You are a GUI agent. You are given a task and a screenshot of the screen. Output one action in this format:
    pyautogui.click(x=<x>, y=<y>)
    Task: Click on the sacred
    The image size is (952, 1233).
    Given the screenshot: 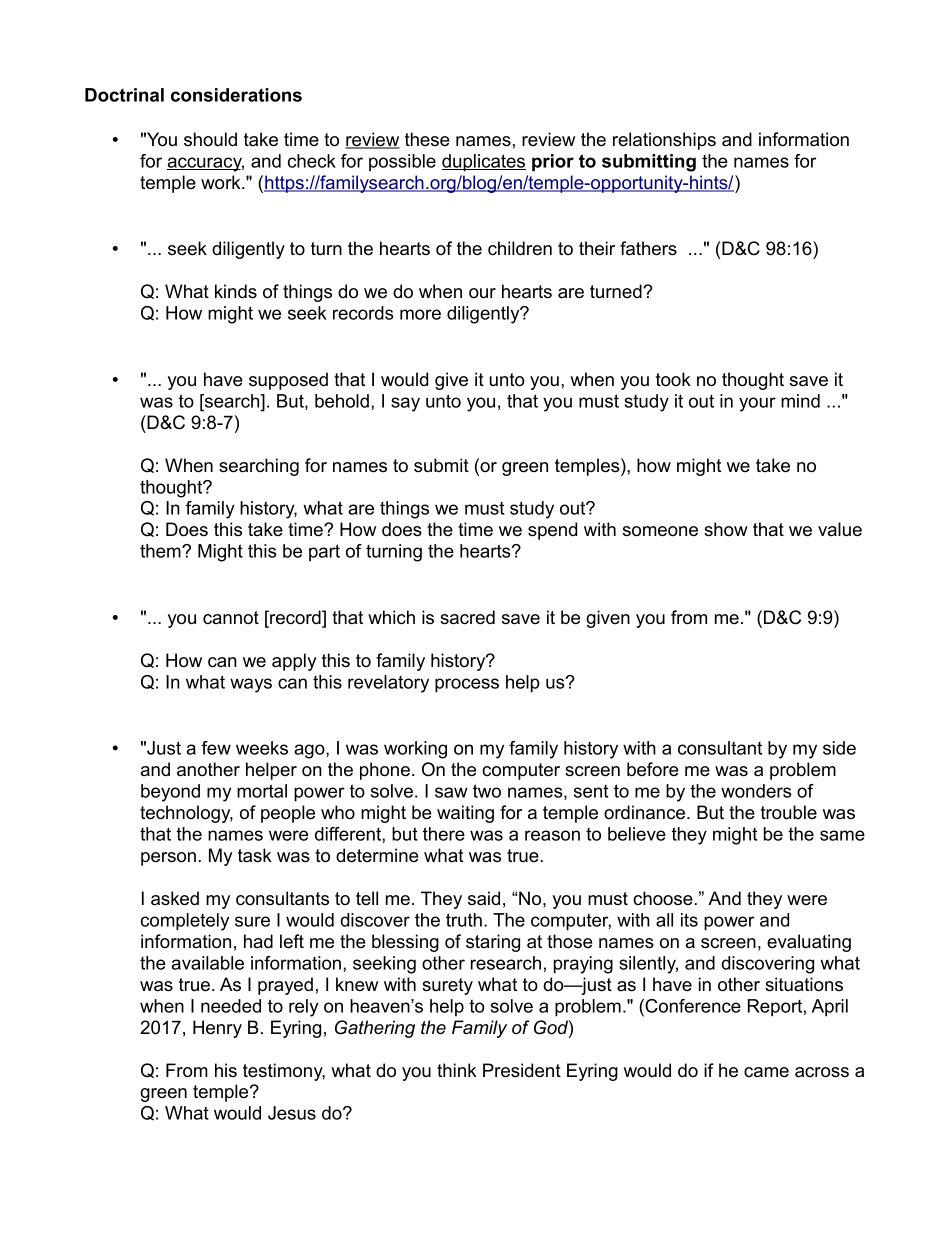 What is the action you would take?
    pyautogui.click(x=467, y=617)
